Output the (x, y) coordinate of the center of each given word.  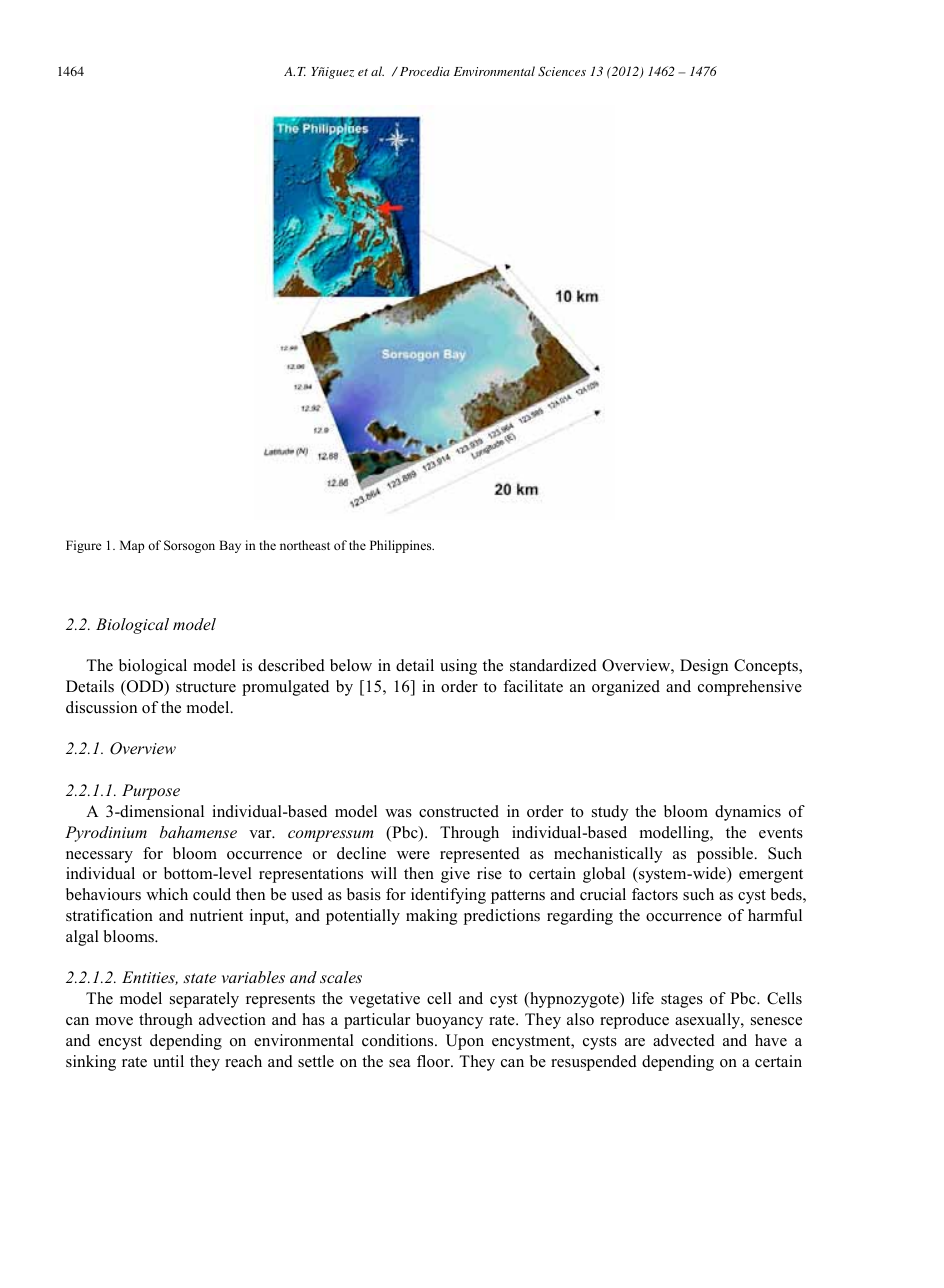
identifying (448, 896)
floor (434, 1061)
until (168, 1061)
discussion (101, 707)
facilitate (533, 686)
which (167, 894)
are (635, 1042)
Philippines (402, 546)
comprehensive (750, 688)
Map (132, 546)
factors (655, 894)
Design (704, 667)
